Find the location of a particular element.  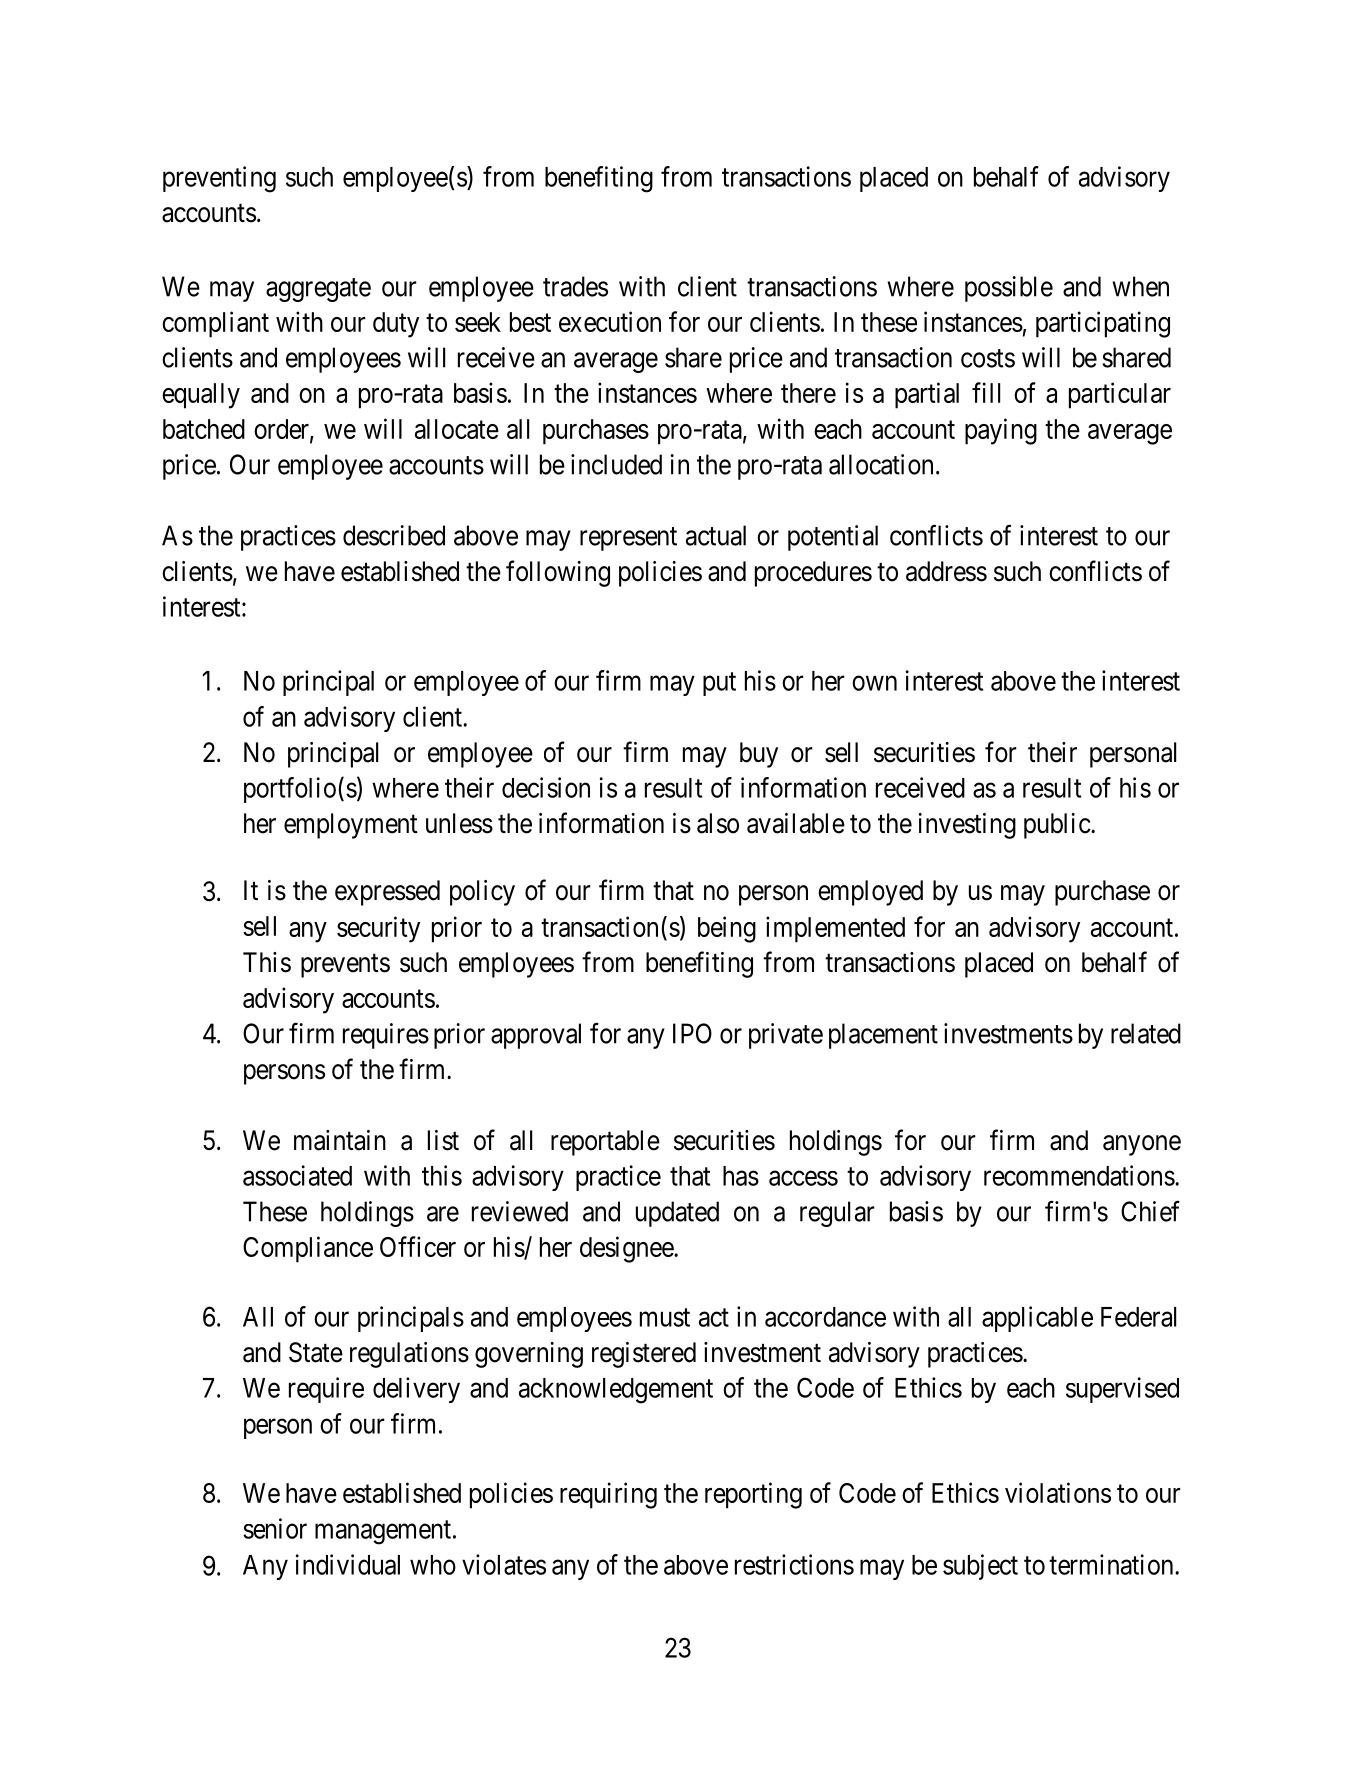

paying is located at coordinates (1001, 431).
